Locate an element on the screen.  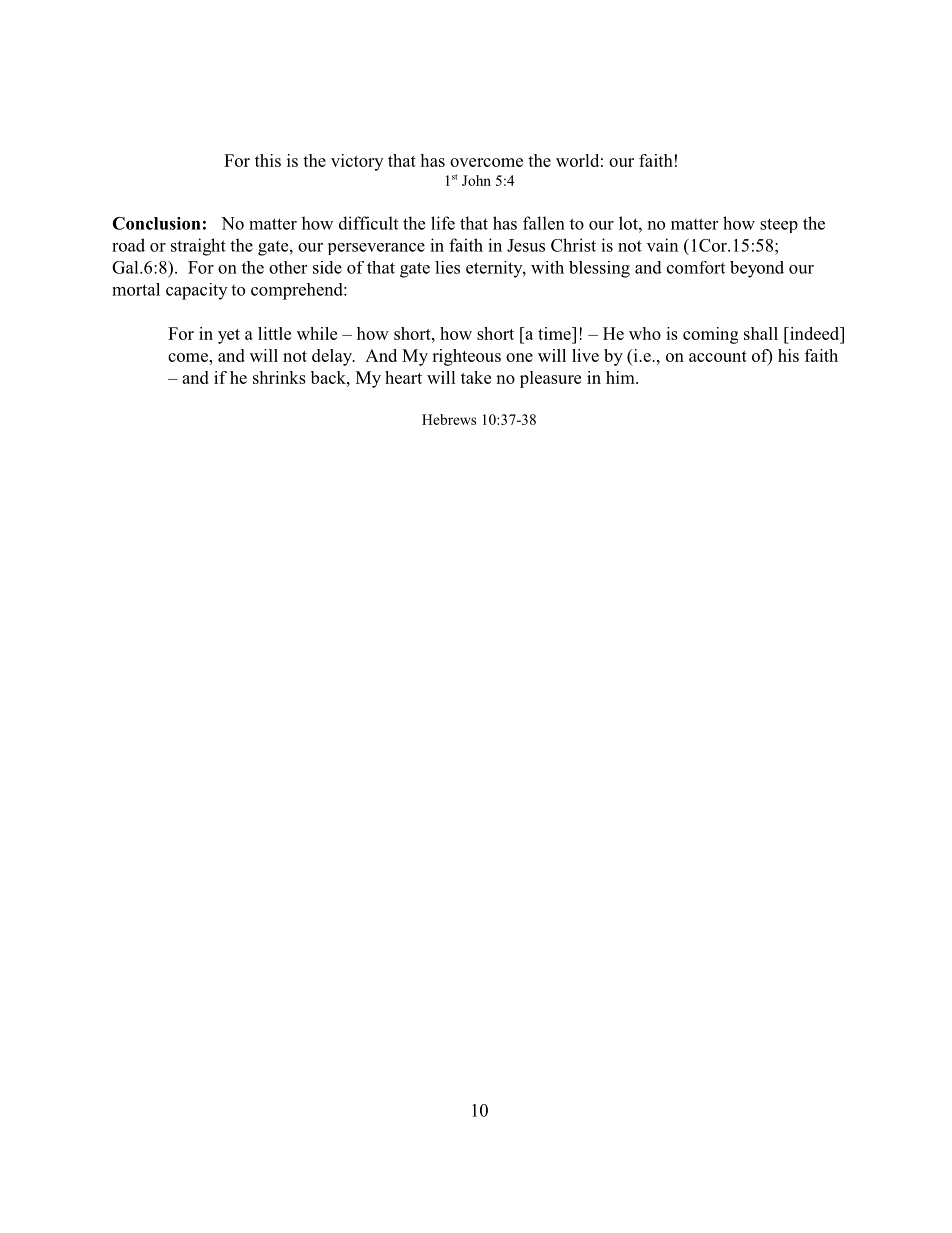
shrinks is located at coordinates (279, 377).
